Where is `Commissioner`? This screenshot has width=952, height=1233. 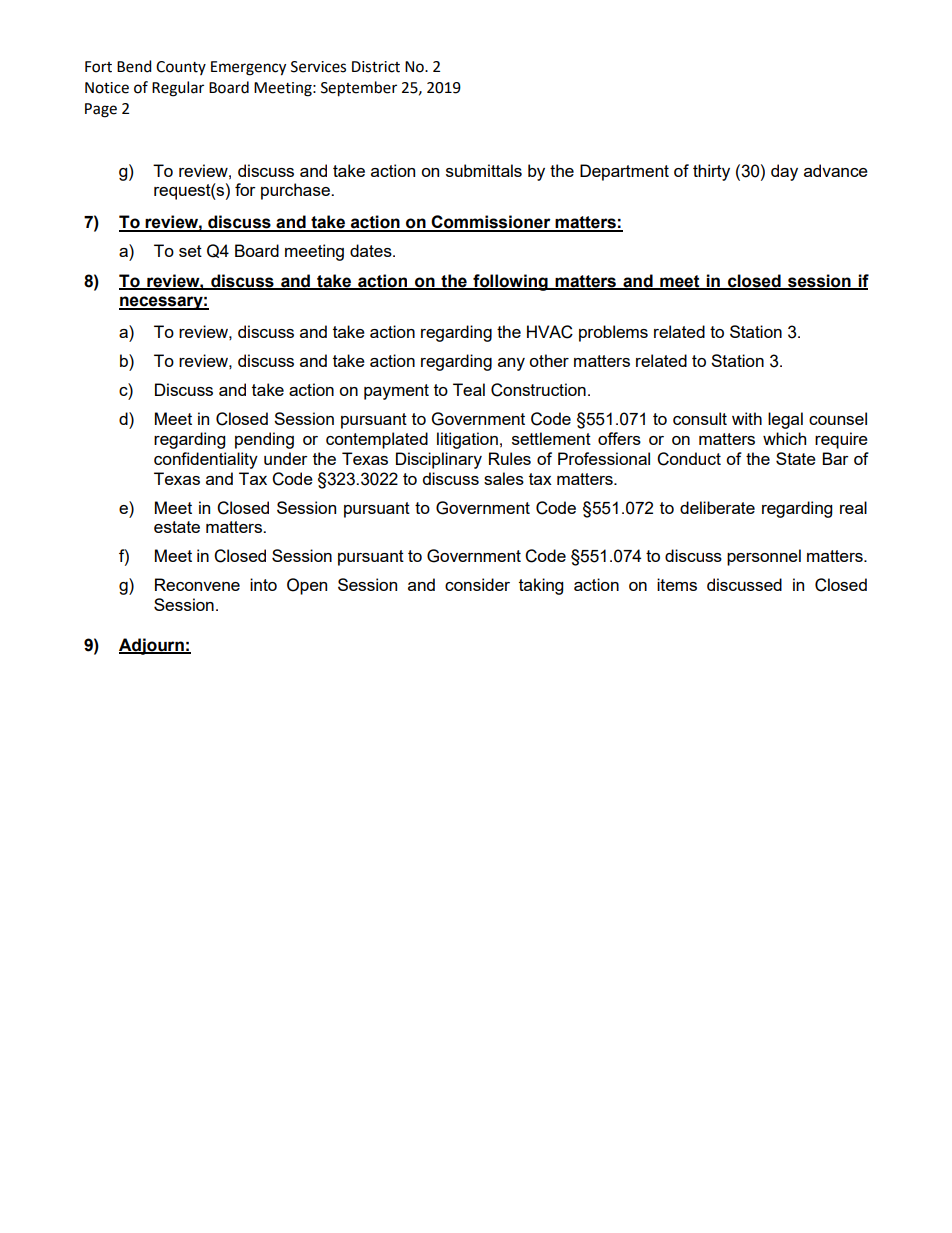 Commissioner is located at coordinates (491, 223).
